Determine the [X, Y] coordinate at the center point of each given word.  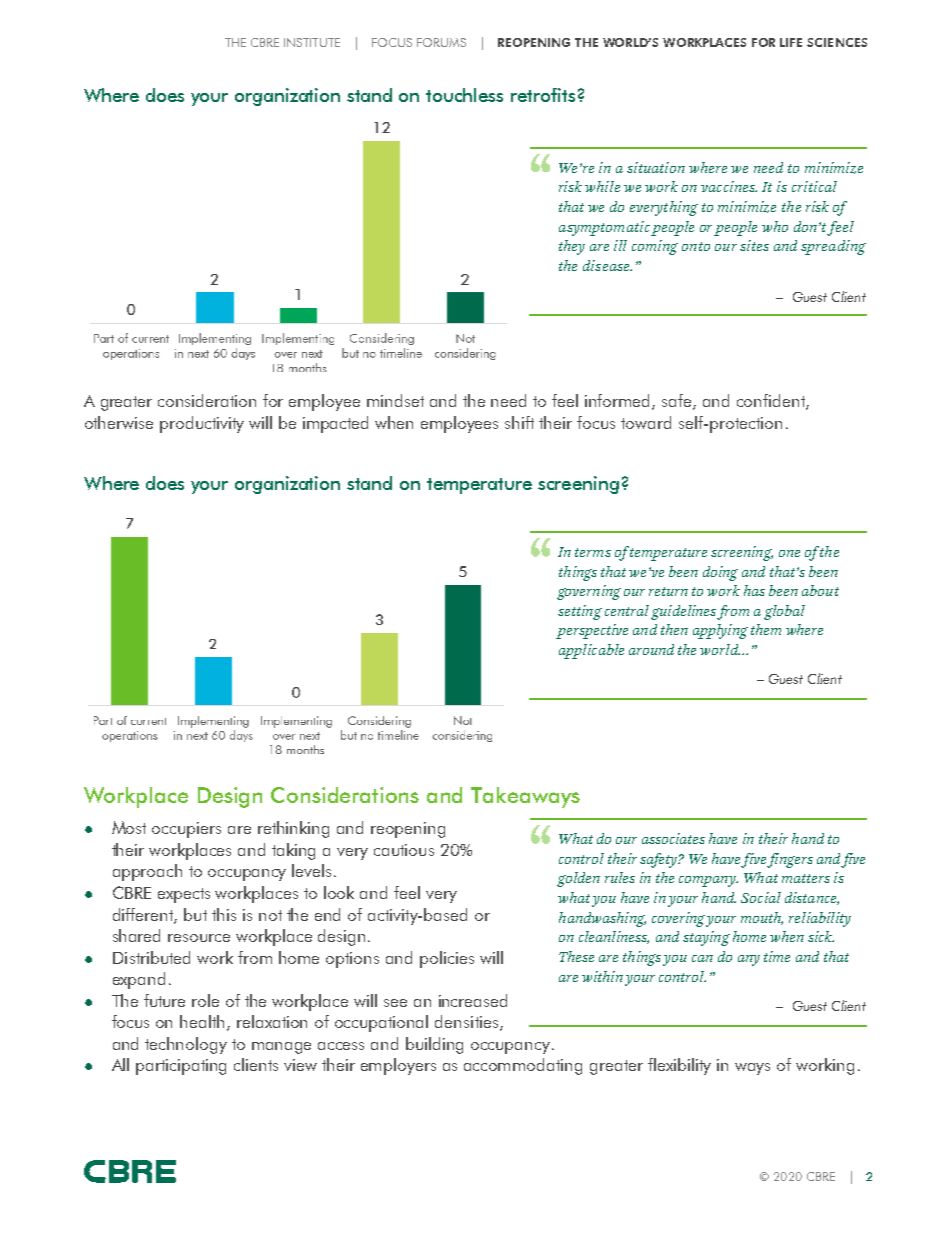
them [766, 629]
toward [646, 422]
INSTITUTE [312, 42]
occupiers [186, 830]
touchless [464, 95]
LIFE [791, 42]
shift [519, 422]
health [202, 1021]
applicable [591, 651]
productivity [202, 424]
